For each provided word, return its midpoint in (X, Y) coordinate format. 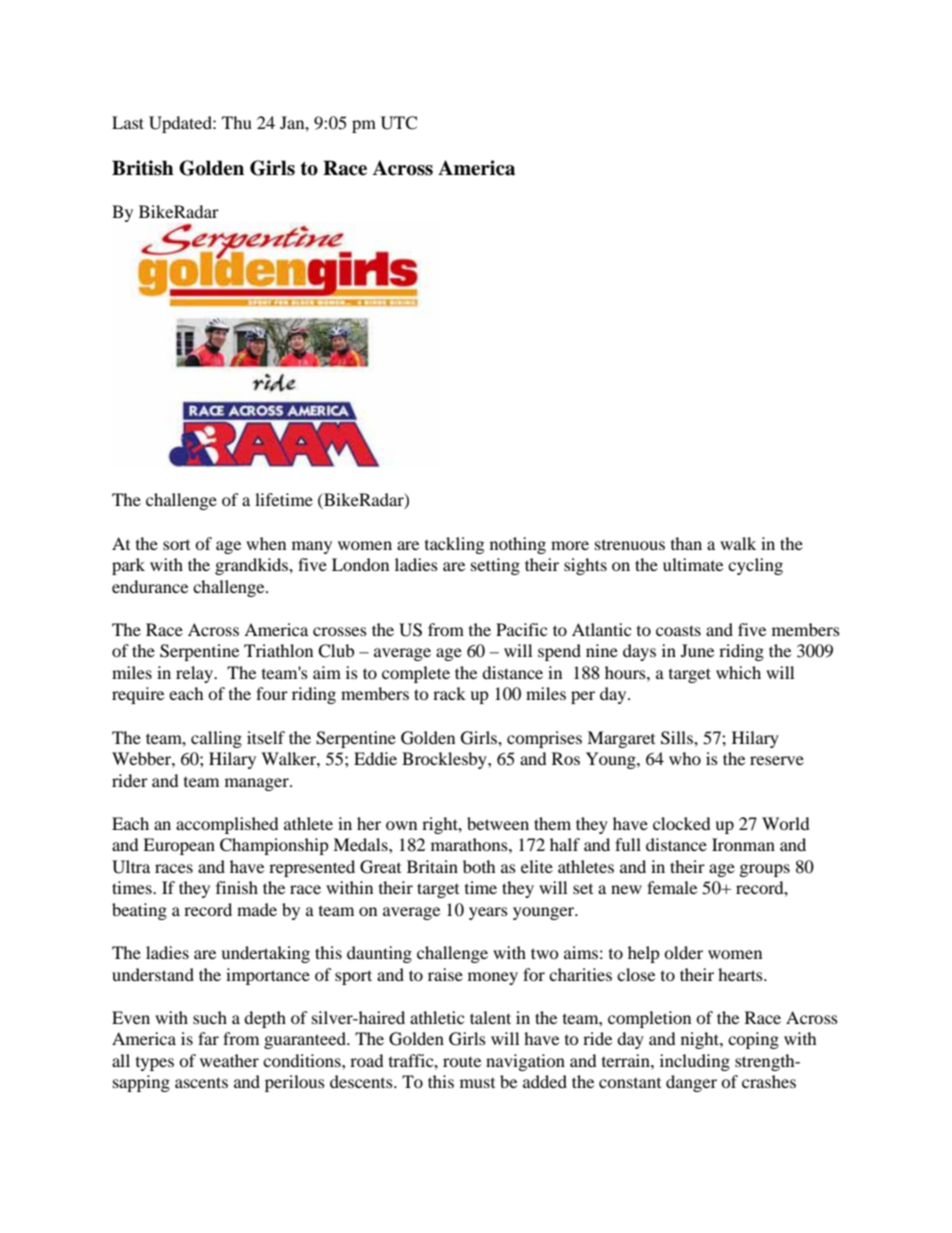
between (498, 823)
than (686, 543)
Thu (237, 122)
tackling (454, 545)
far (208, 1038)
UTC (399, 123)
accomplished (227, 825)
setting (495, 566)
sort (176, 545)
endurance (150, 586)
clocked (682, 823)
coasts (678, 630)
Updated (181, 124)
